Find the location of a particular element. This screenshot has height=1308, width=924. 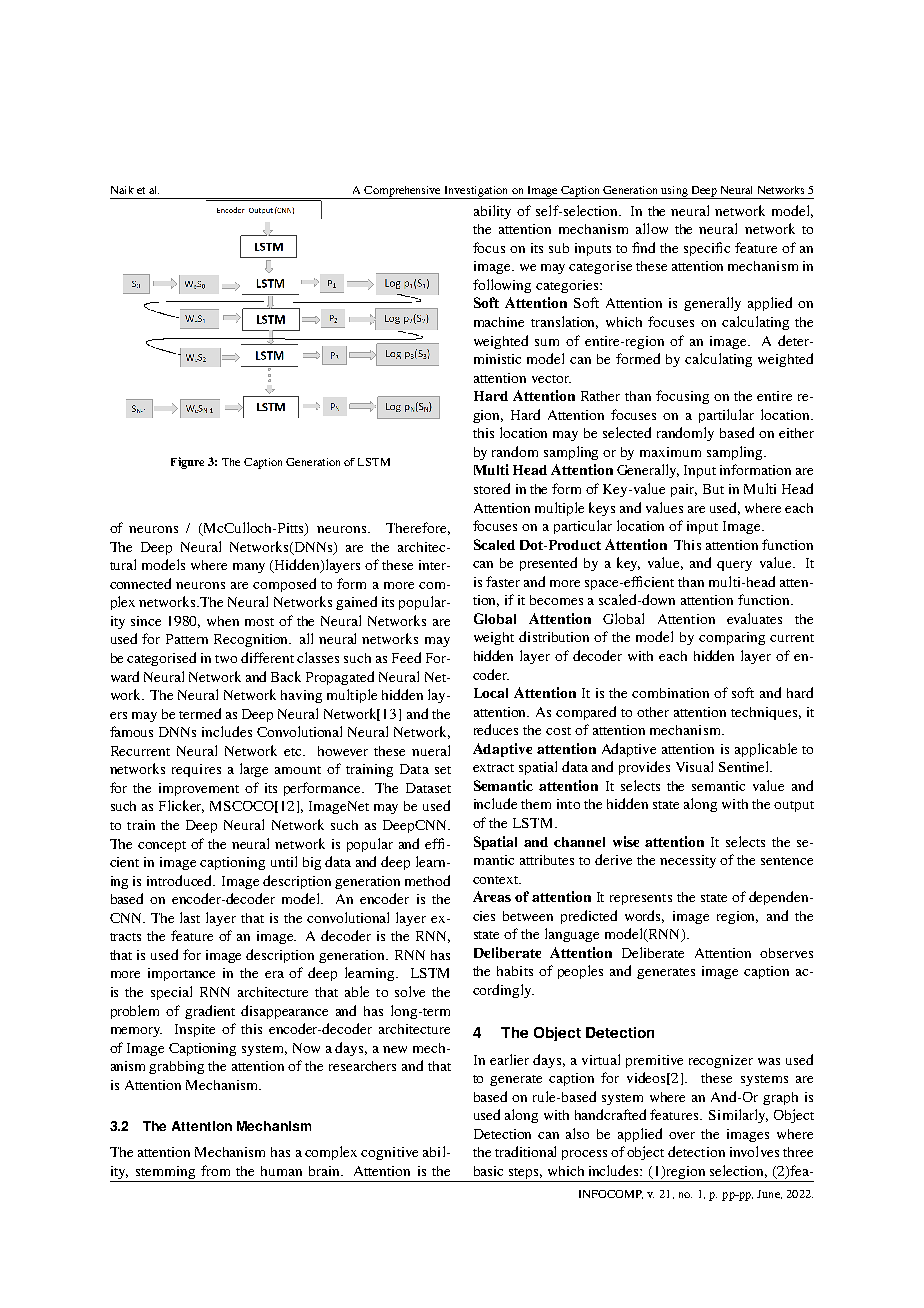

last is located at coordinates (190, 917).
